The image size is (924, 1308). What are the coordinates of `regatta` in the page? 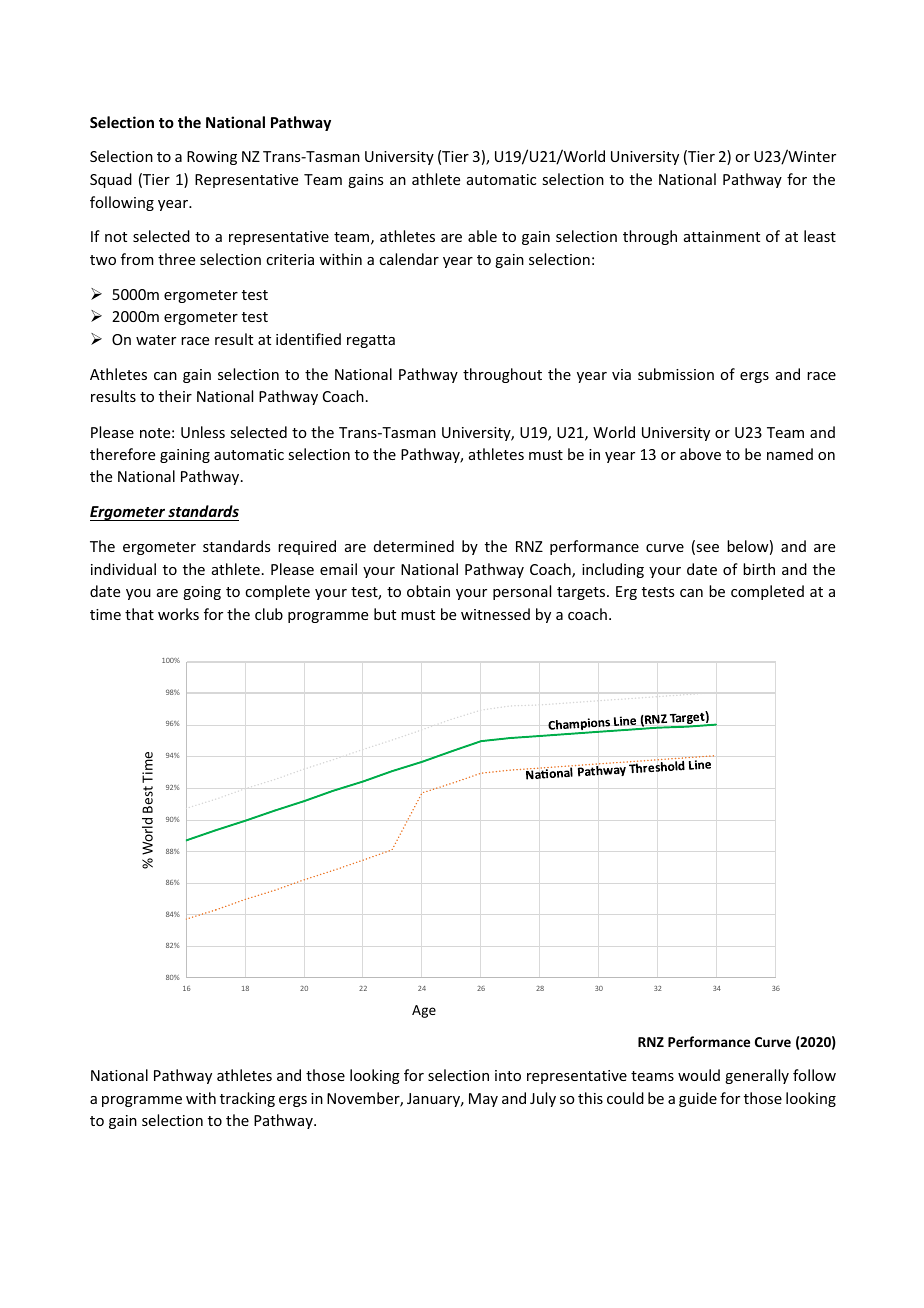 It's located at (371, 341).
